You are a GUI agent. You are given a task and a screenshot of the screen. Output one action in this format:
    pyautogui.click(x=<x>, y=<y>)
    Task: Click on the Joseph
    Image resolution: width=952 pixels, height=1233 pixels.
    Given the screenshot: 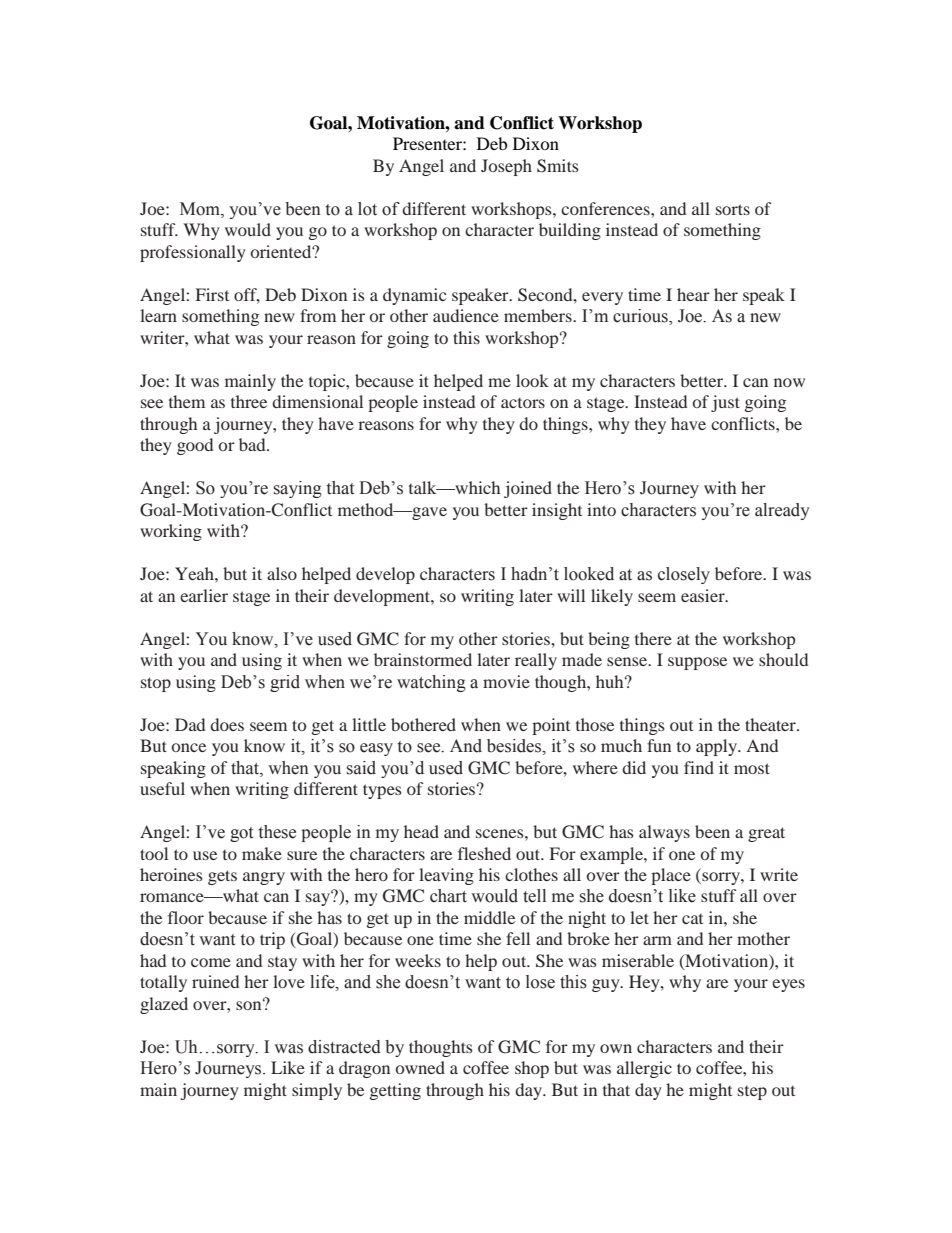 What is the action you would take?
    pyautogui.click(x=506, y=167)
